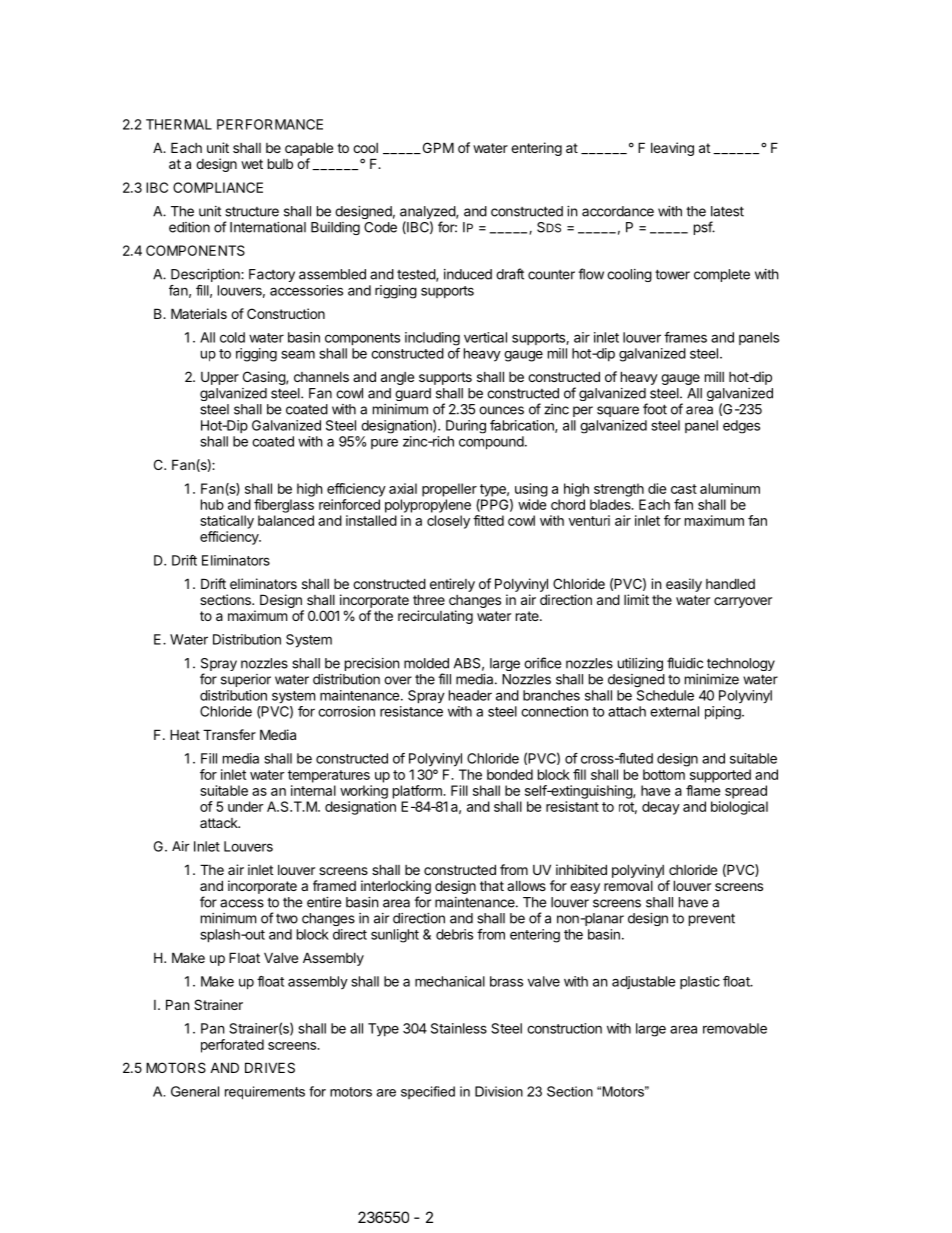 The image size is (952, 1233). What do you see at coordinates (270, 1067) in the image?
I see `DRIVES` at bounding box center [270, 1067].
